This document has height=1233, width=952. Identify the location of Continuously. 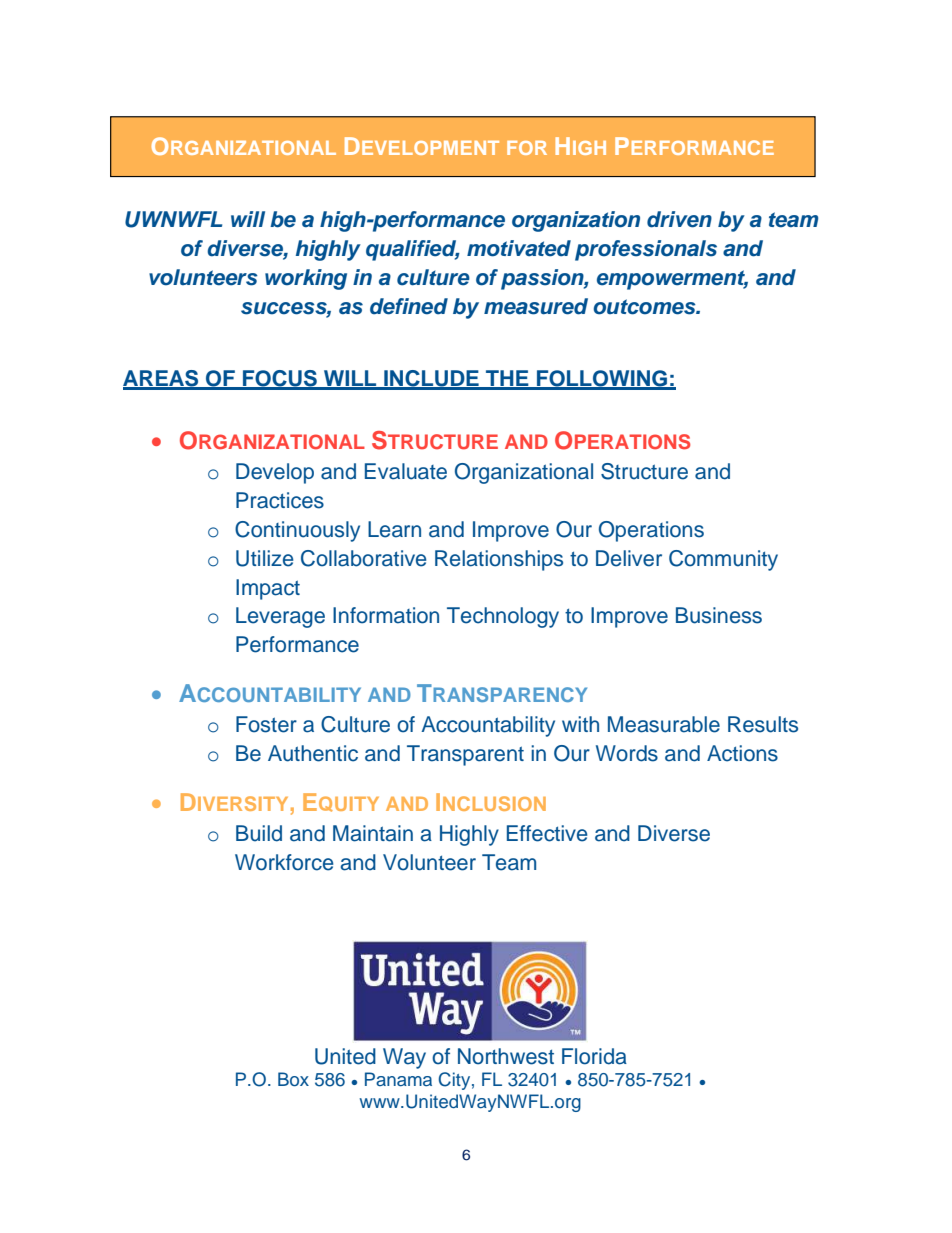
(297, 531).
